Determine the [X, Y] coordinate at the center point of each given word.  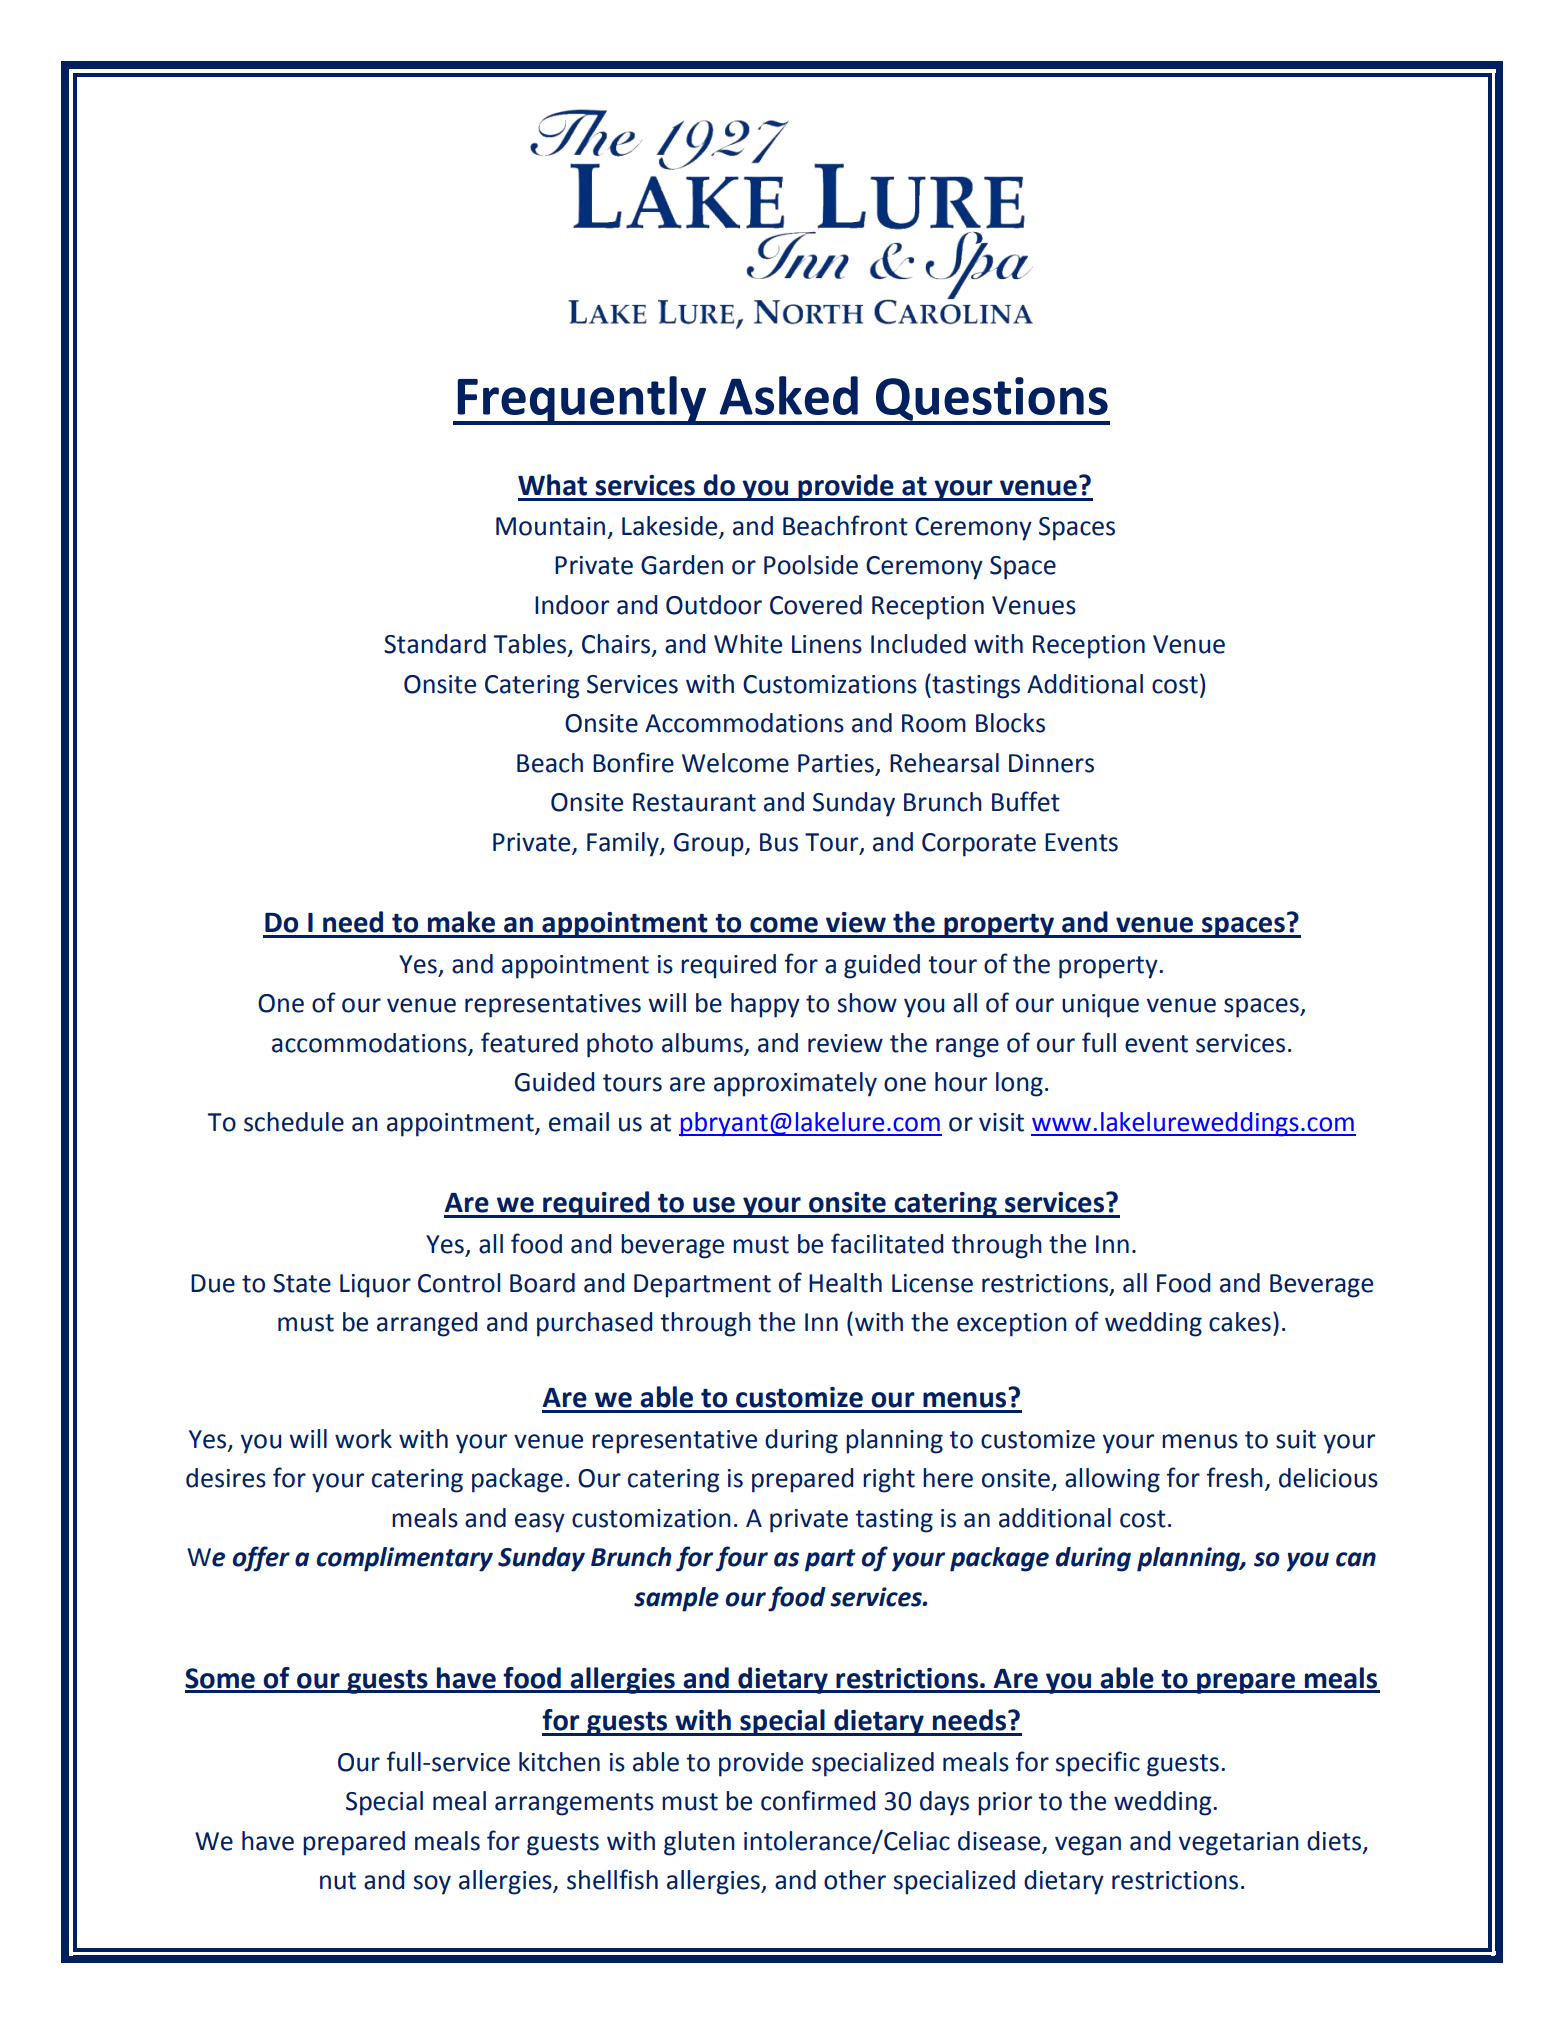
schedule [294, 1122]
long [1019, 1084]
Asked [789, 395]
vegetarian [1239, 1844]
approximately [795, 1084]
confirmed [818, 1800]
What [552, 485]
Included [918, 644]
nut [338, 1881]
